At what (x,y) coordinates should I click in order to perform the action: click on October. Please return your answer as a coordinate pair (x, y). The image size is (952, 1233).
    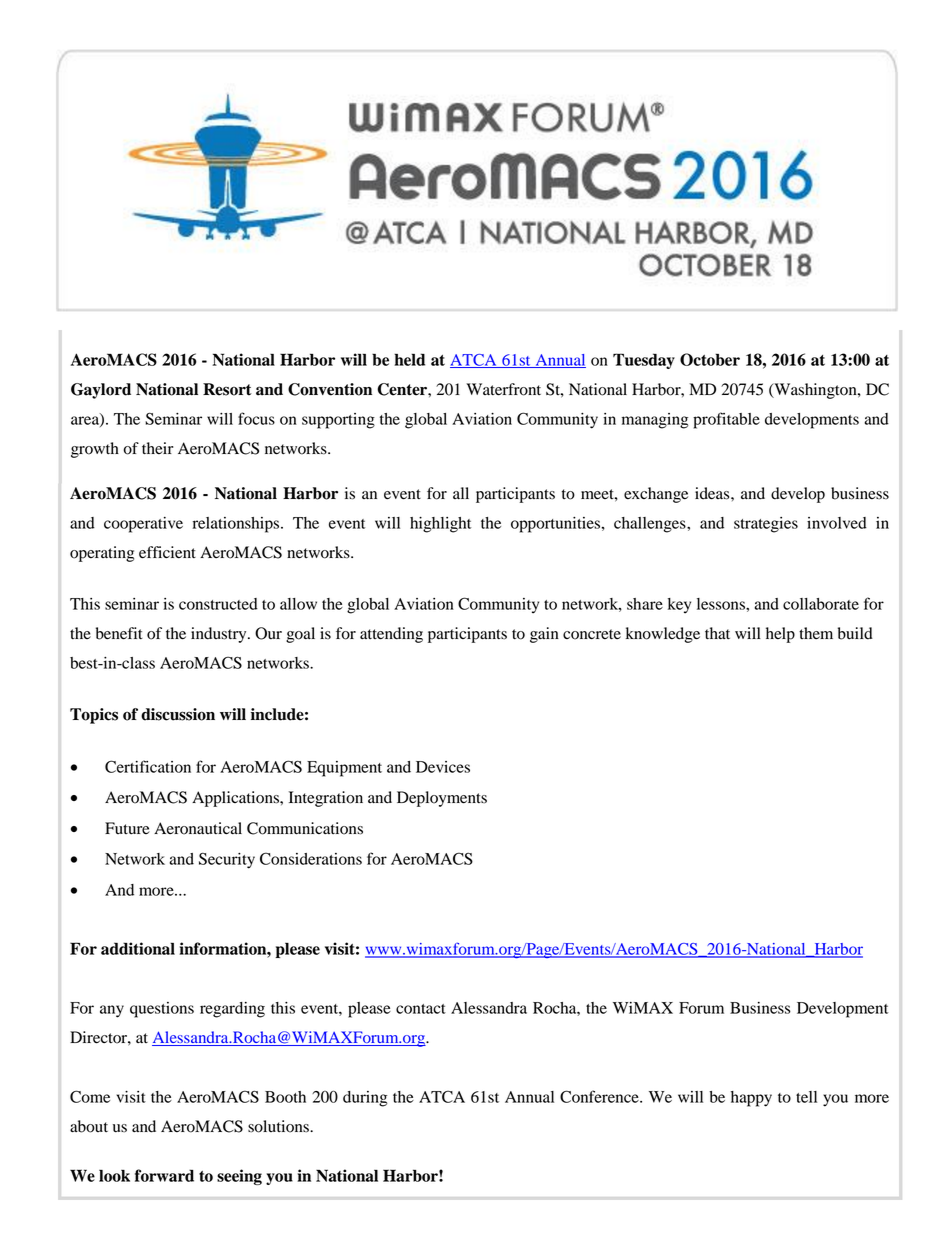
    Looking at the image, I should click on (710, 359).
